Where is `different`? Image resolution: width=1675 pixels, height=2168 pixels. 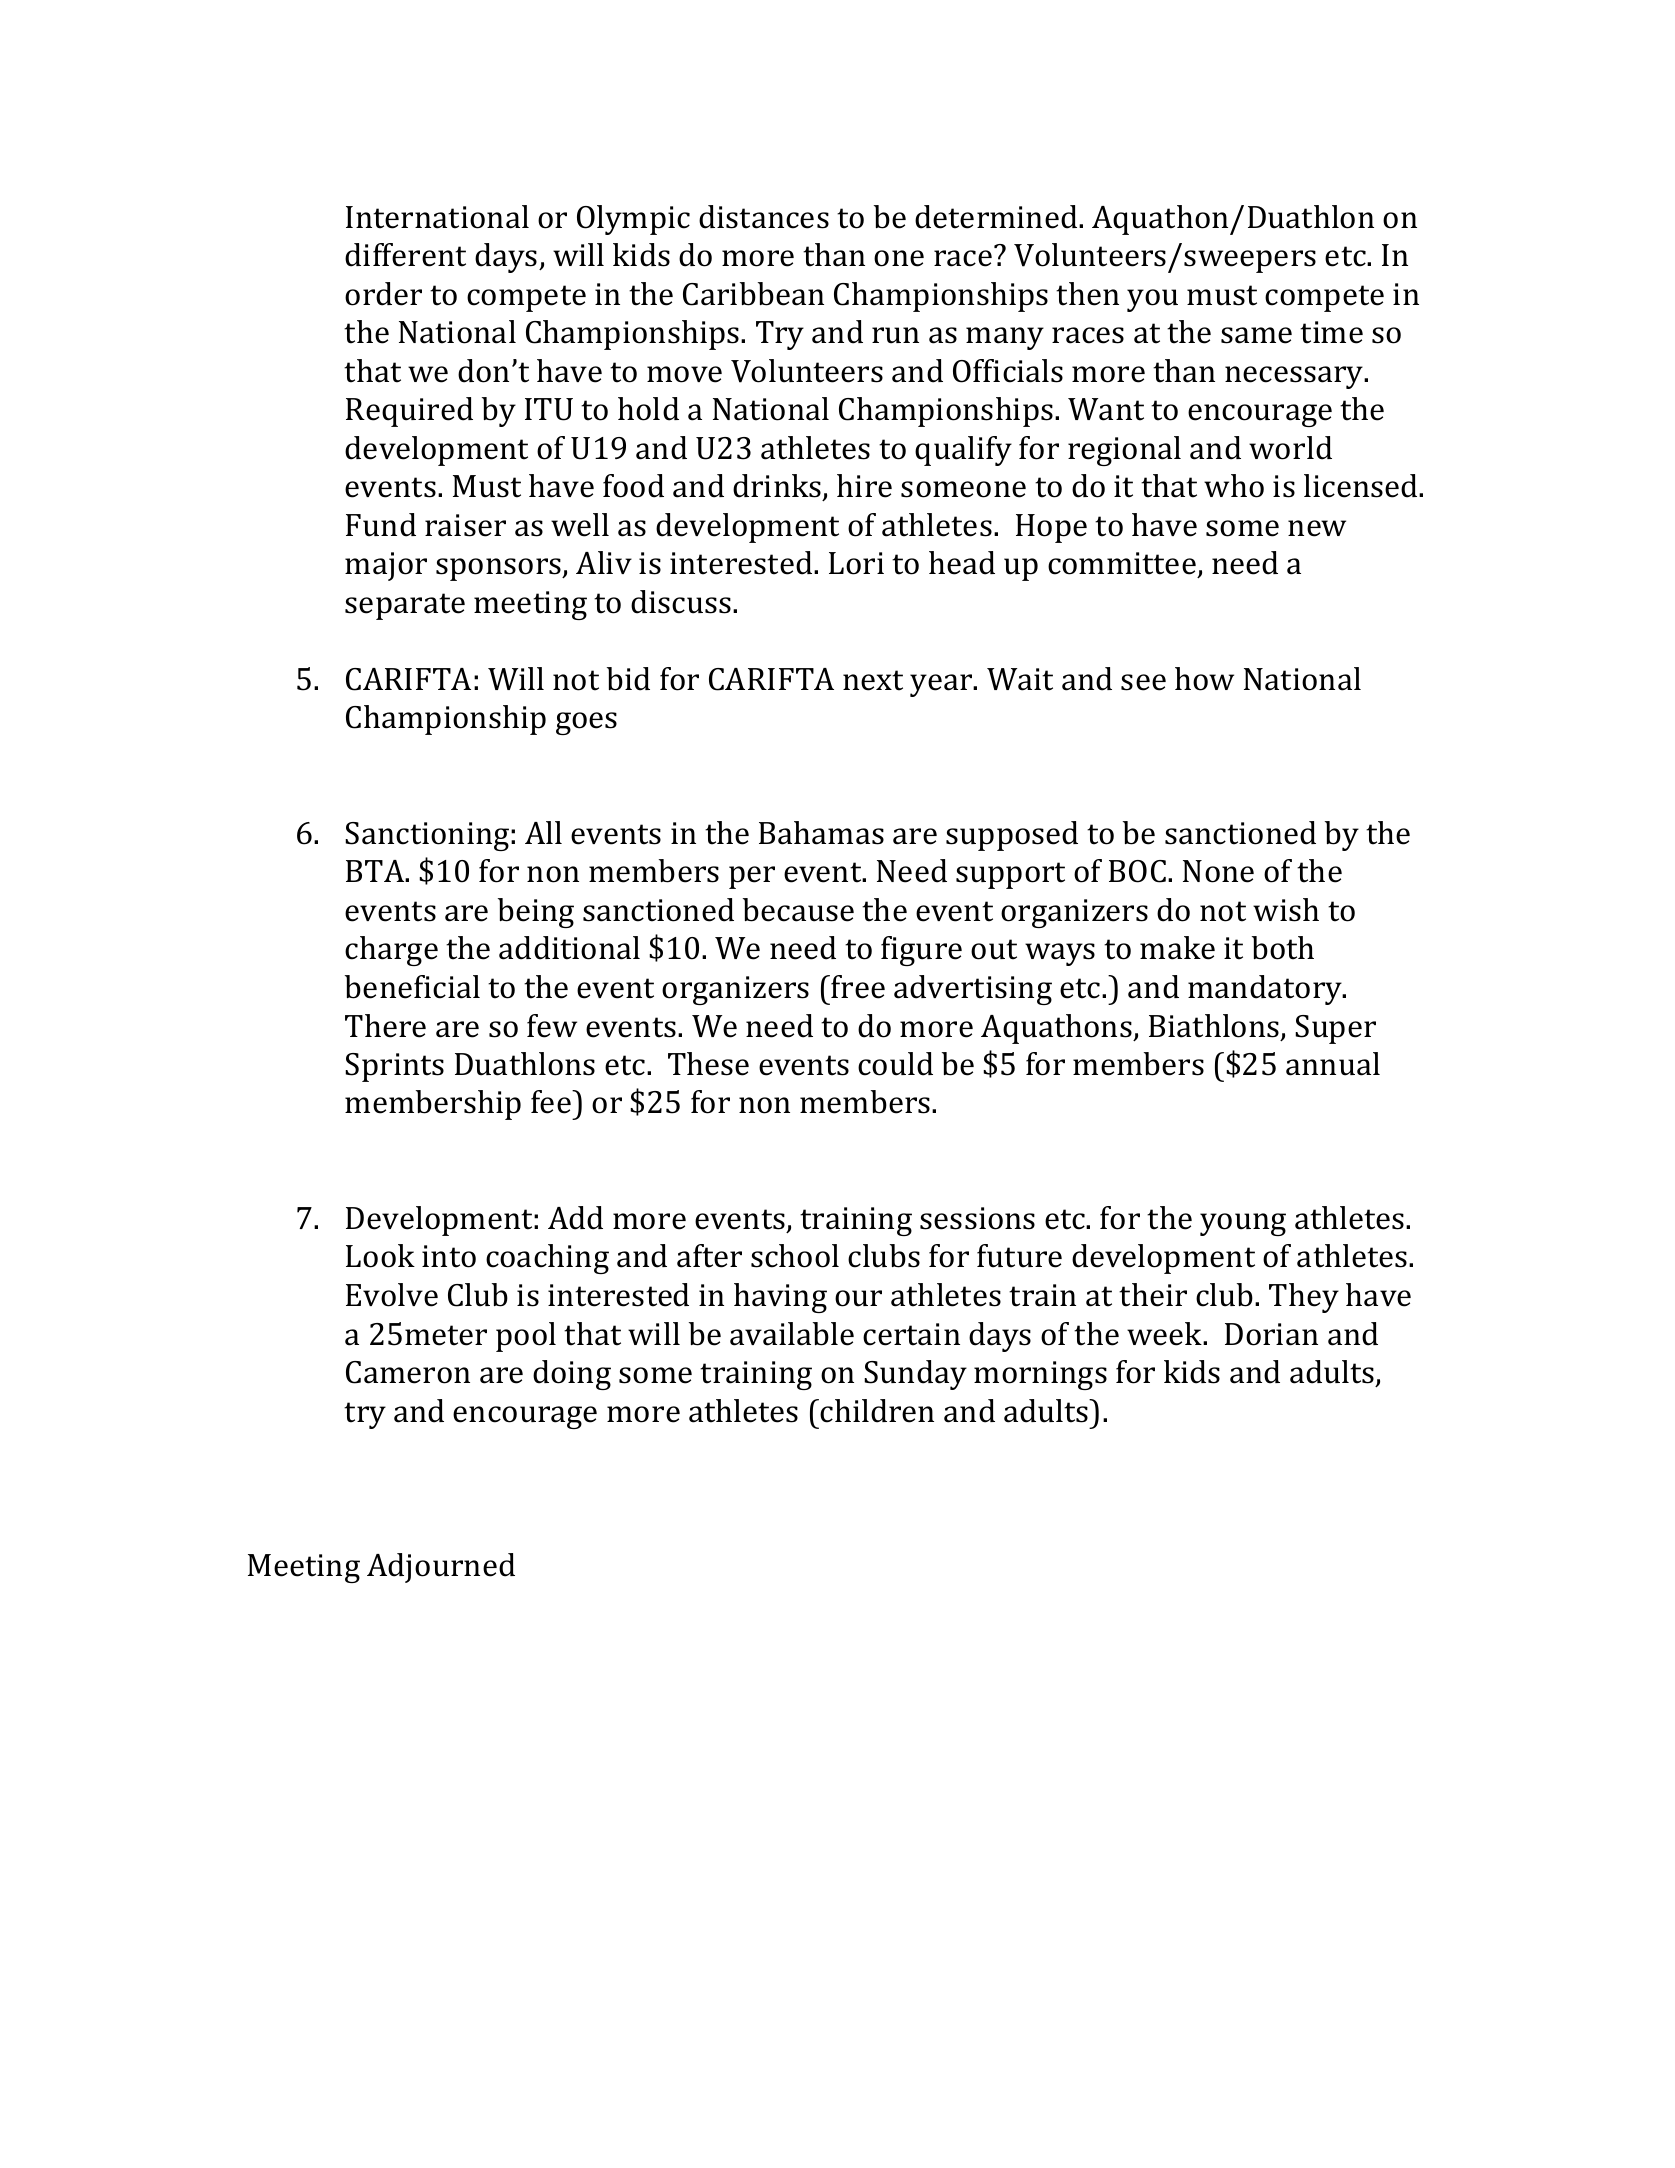 different is located at coordinates (405, 255).
